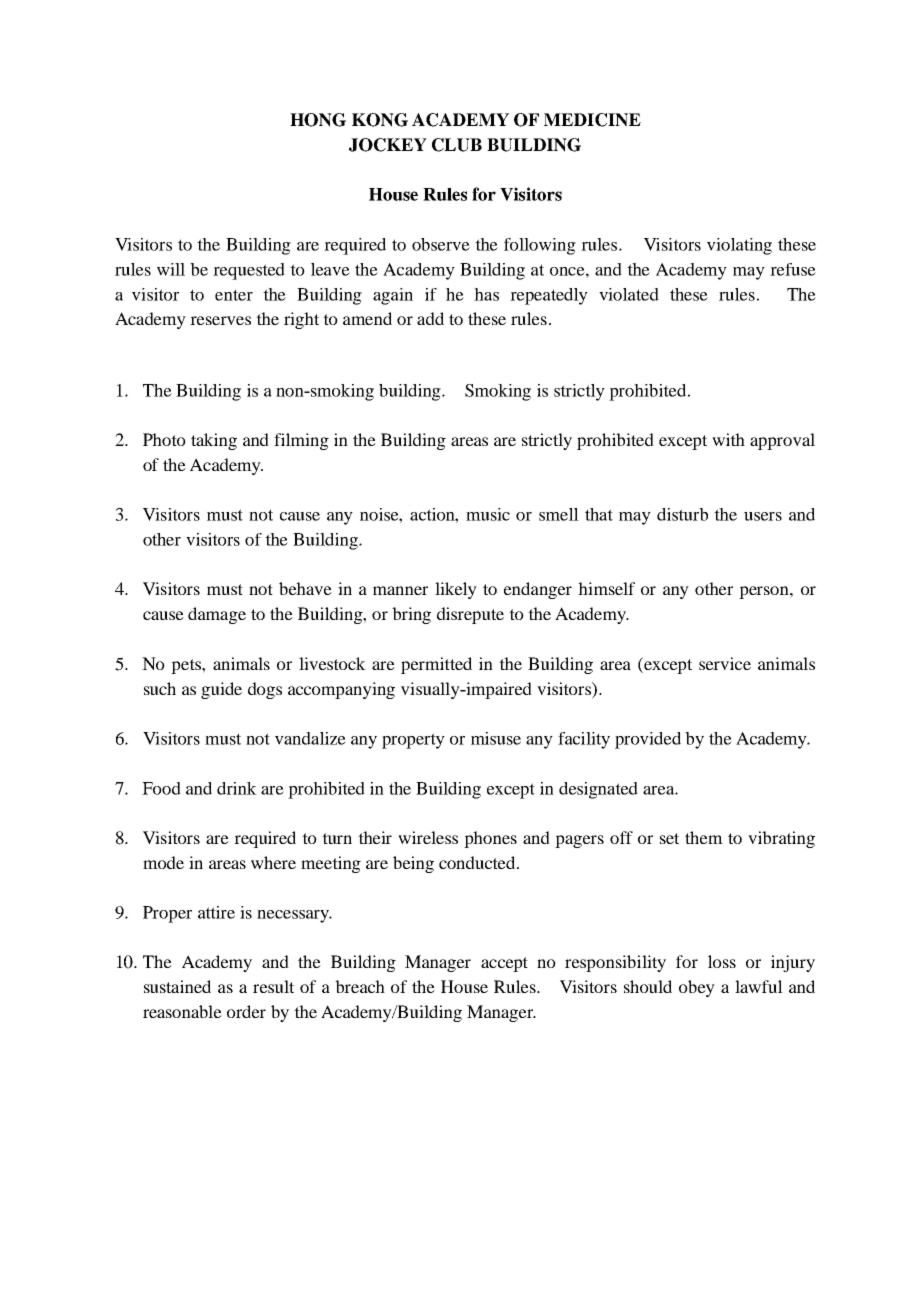 This document has width=924, height=1308. I want to click on disturb, so click(682, 514).
